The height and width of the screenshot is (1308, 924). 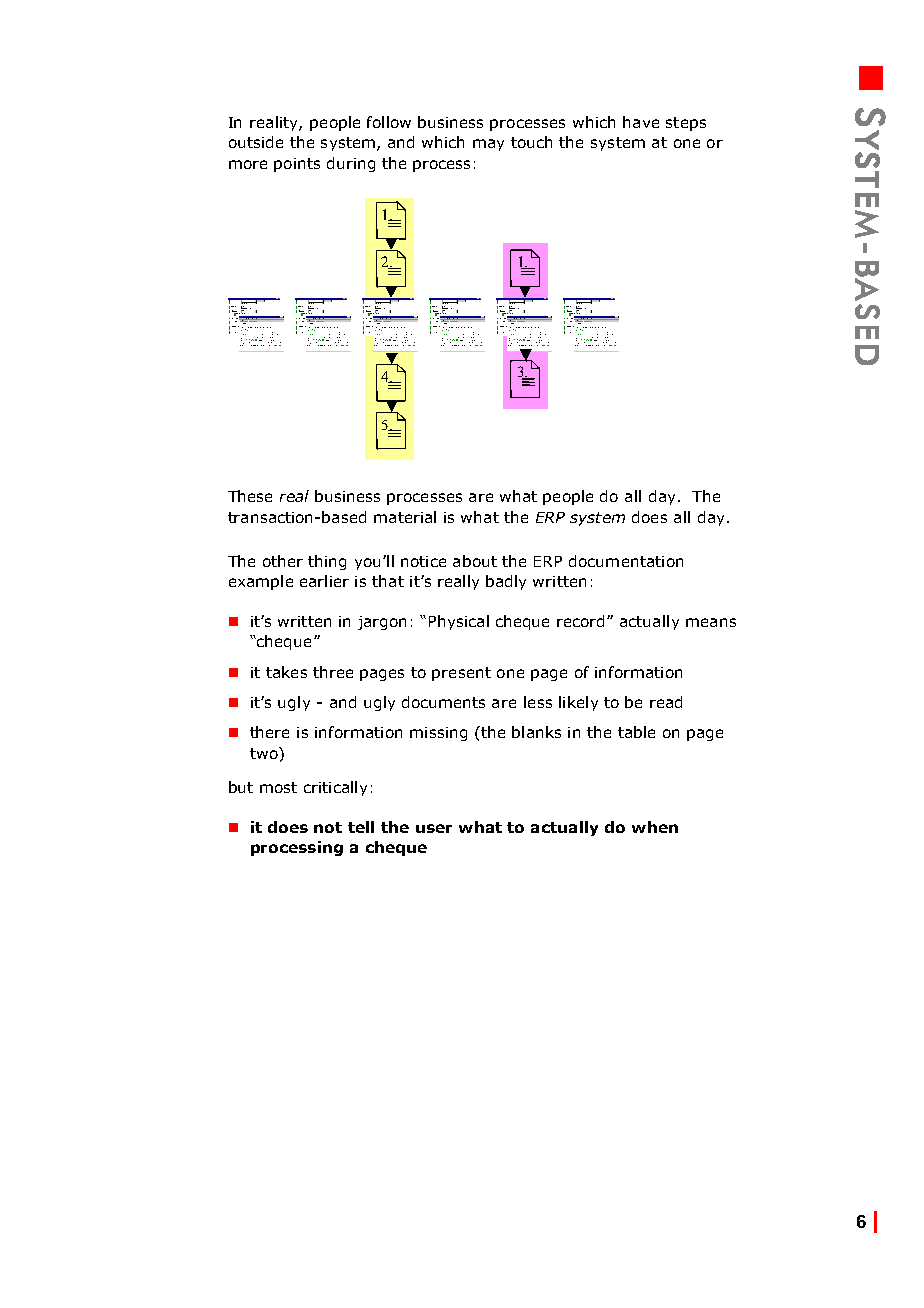 What do you see at coordinates (250, 496) in the screenshot?
I see `These` at bounding box center [250, 496].
